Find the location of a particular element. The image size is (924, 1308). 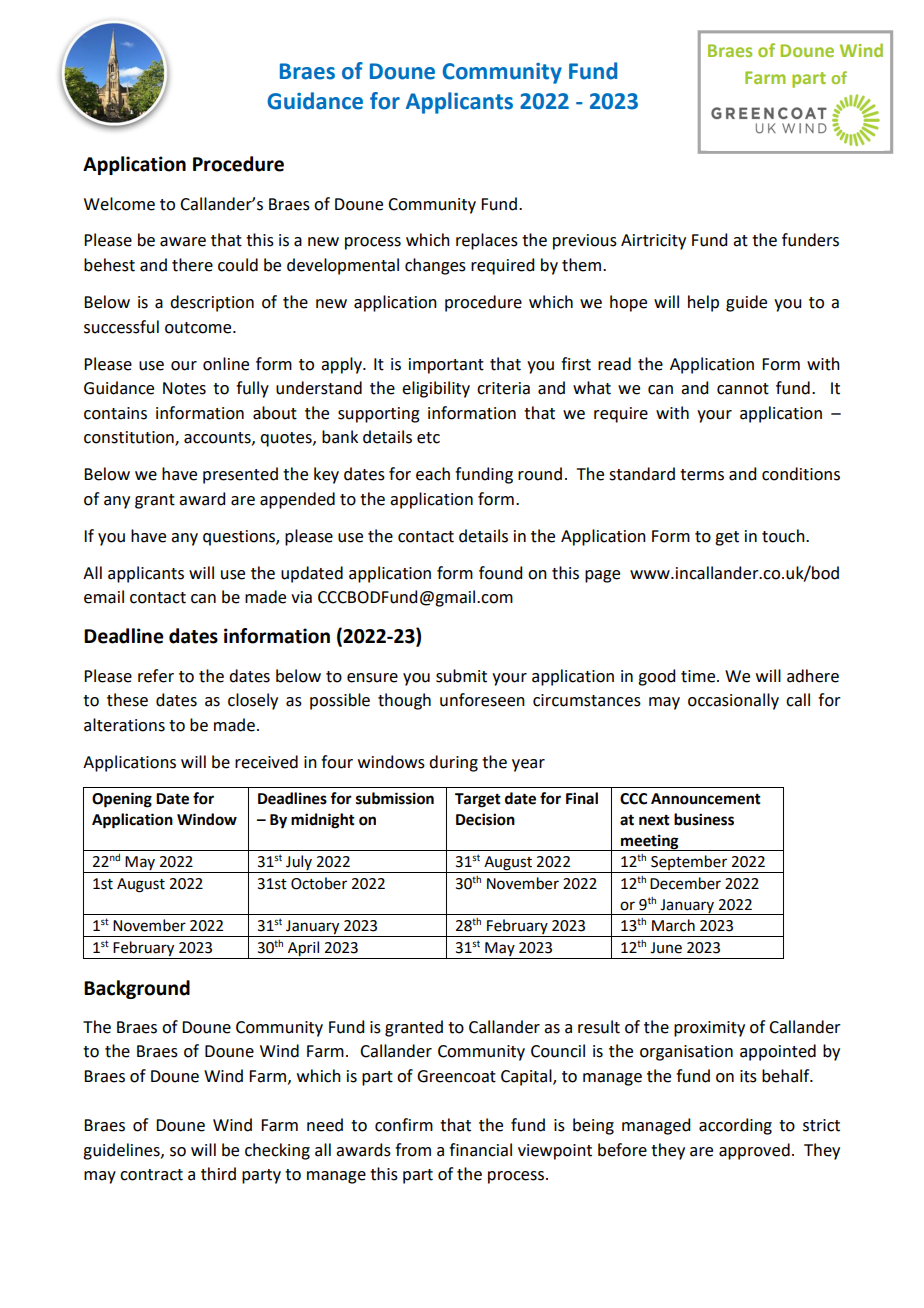

Opening is located at coordinates (122, 800).
